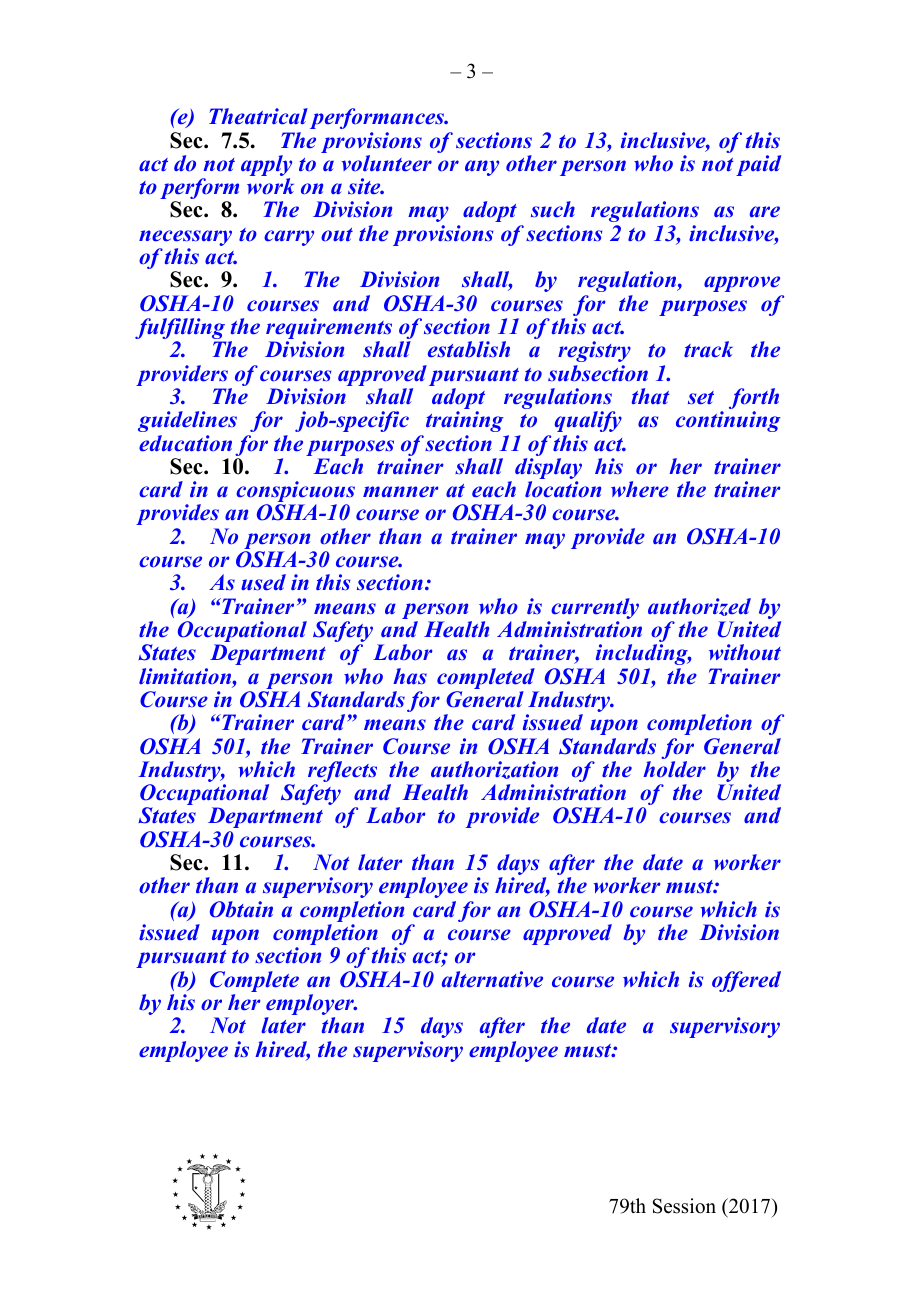  Describe the element at coordinates (311, 1006) in the screenshot. I see `employer` at that location.
